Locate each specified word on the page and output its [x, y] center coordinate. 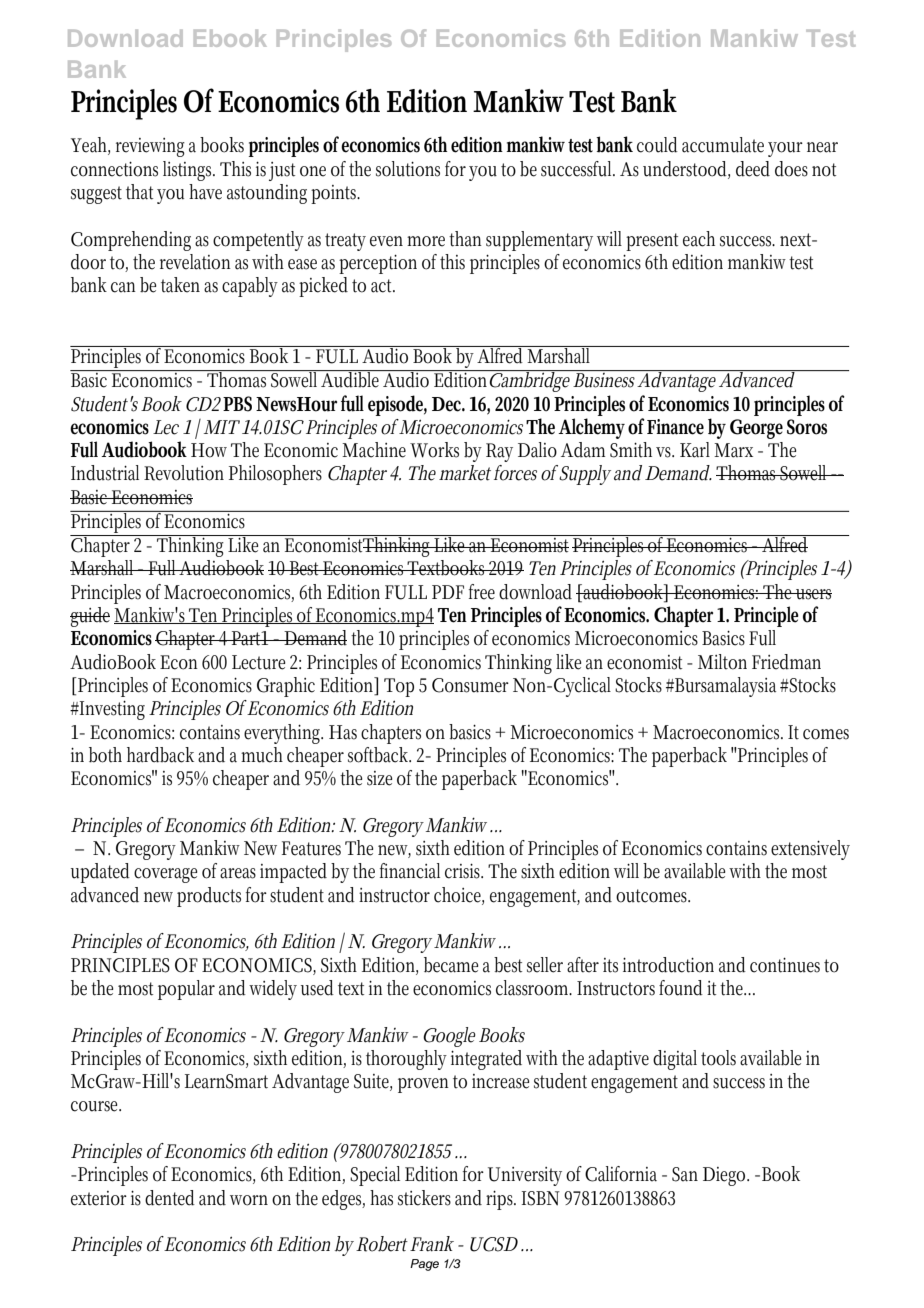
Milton [722, 662]
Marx [733, 450]
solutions [408, 169]
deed [753, 169]
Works [434, 450]
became [451, 965]
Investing [111, 710]
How [209, 450]
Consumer [470, 685]
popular [186, 990]
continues [785, 965]
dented [170, 1198]
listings [189, 171]
